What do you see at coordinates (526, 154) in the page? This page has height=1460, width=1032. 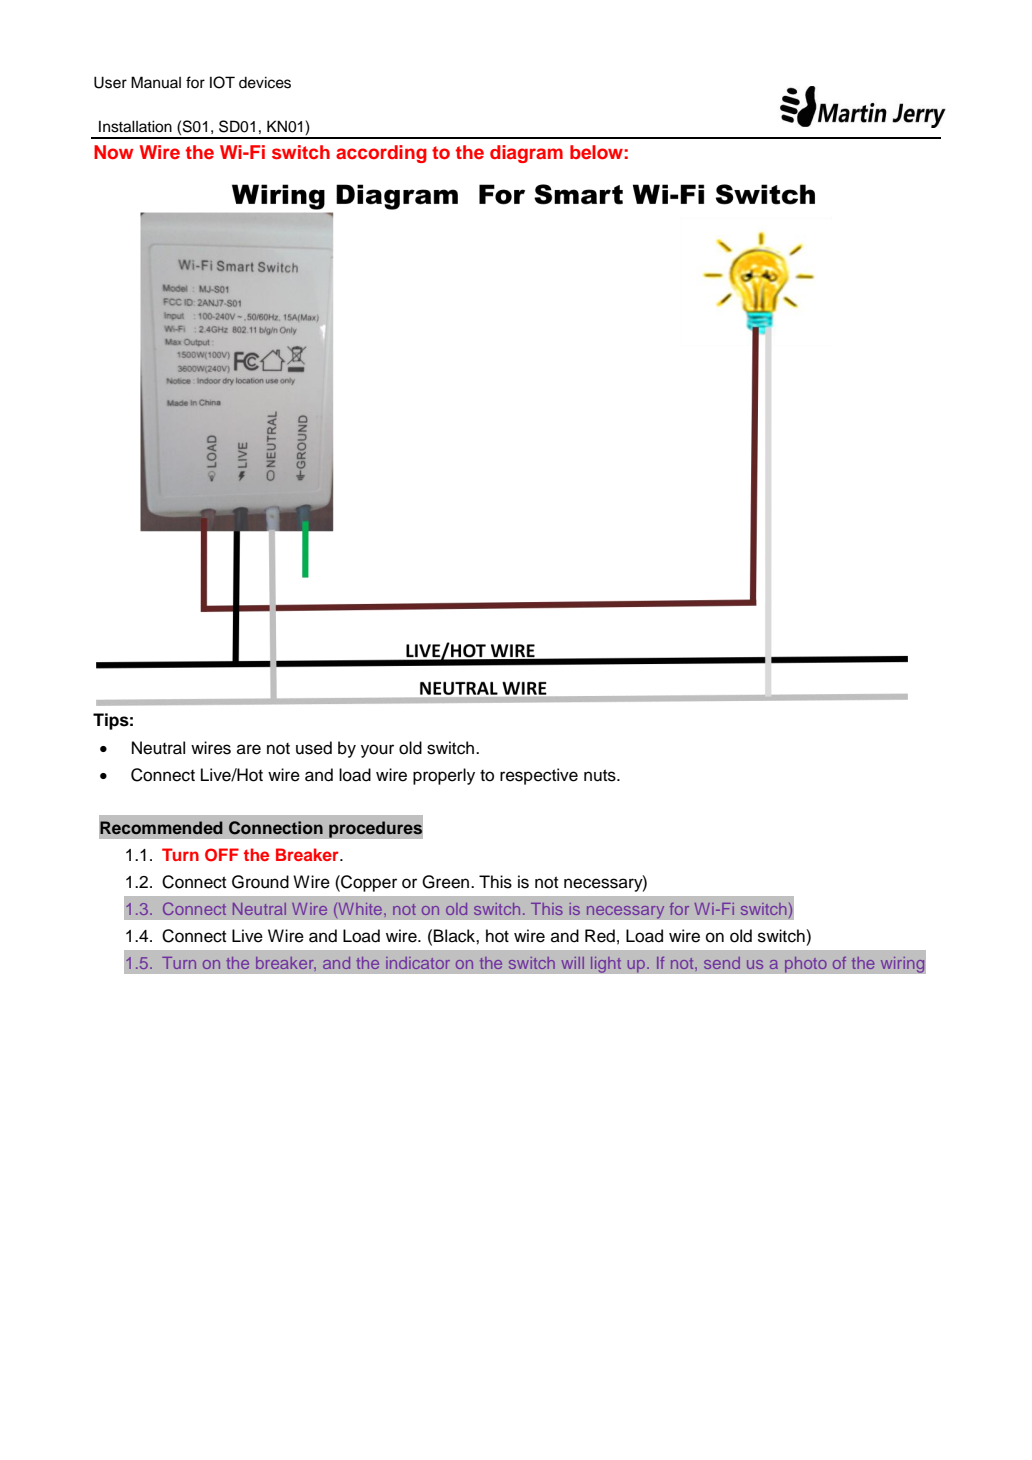 I see `diagram` at bounding box center [526, 154].
